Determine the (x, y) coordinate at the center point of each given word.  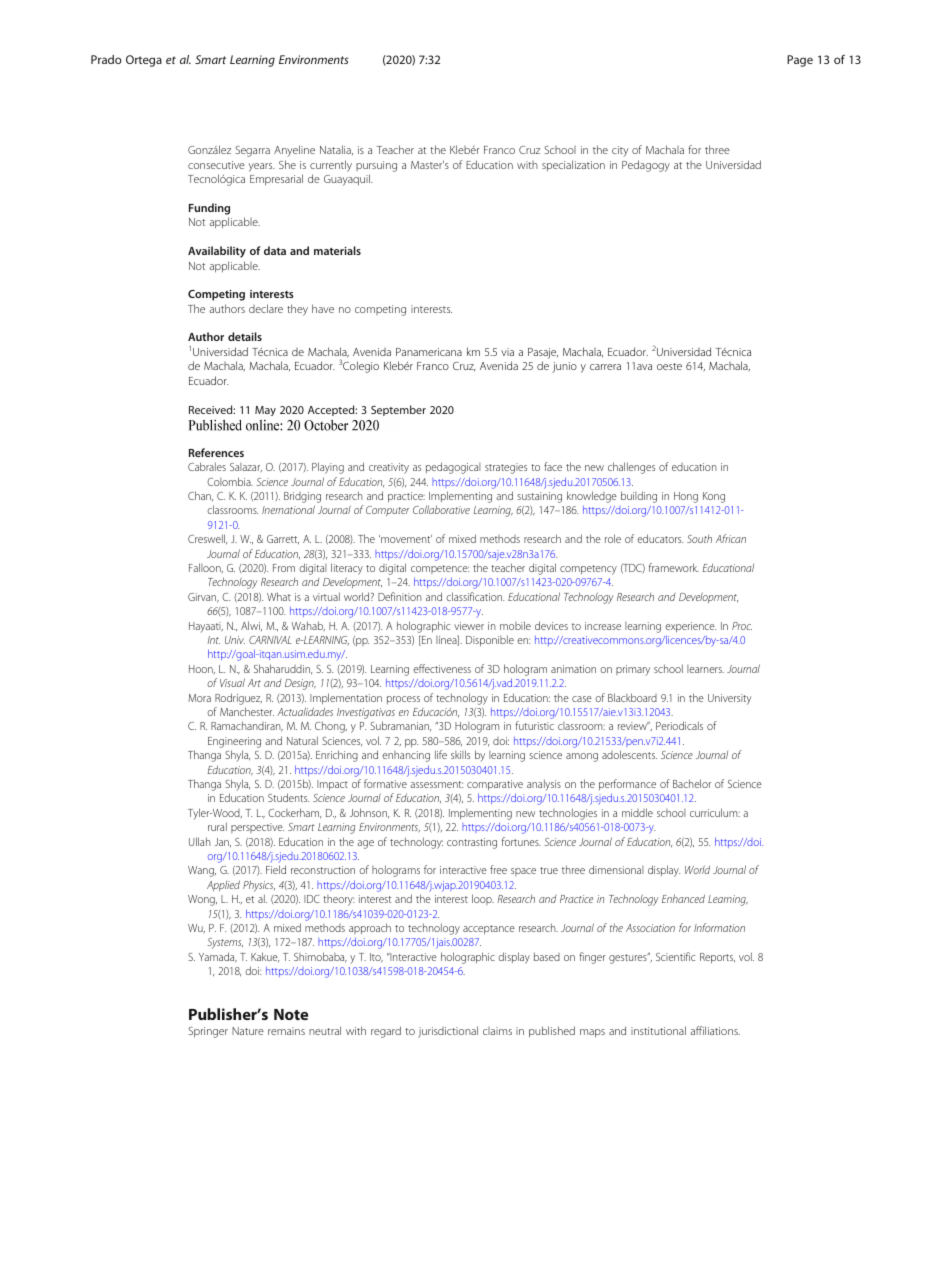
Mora (199, 698)
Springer (208, 1032)
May (265, 411)
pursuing (376, 166)
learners (705, 669)
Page (800, 61)
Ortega (144, 61)
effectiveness (442, 668)
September (398, 410)
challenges (631, 468)
